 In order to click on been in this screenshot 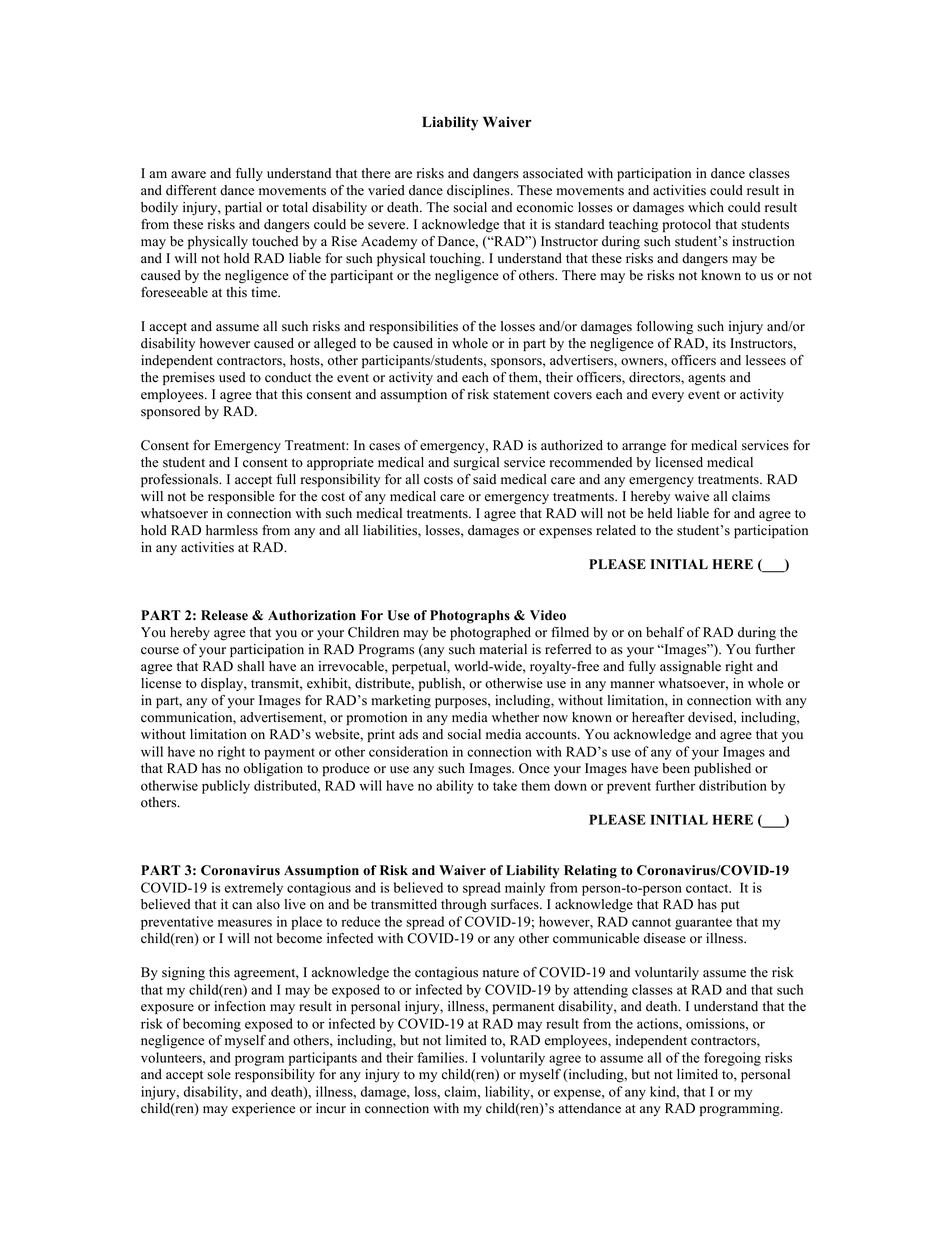, I will do `click(676, 768)`.
